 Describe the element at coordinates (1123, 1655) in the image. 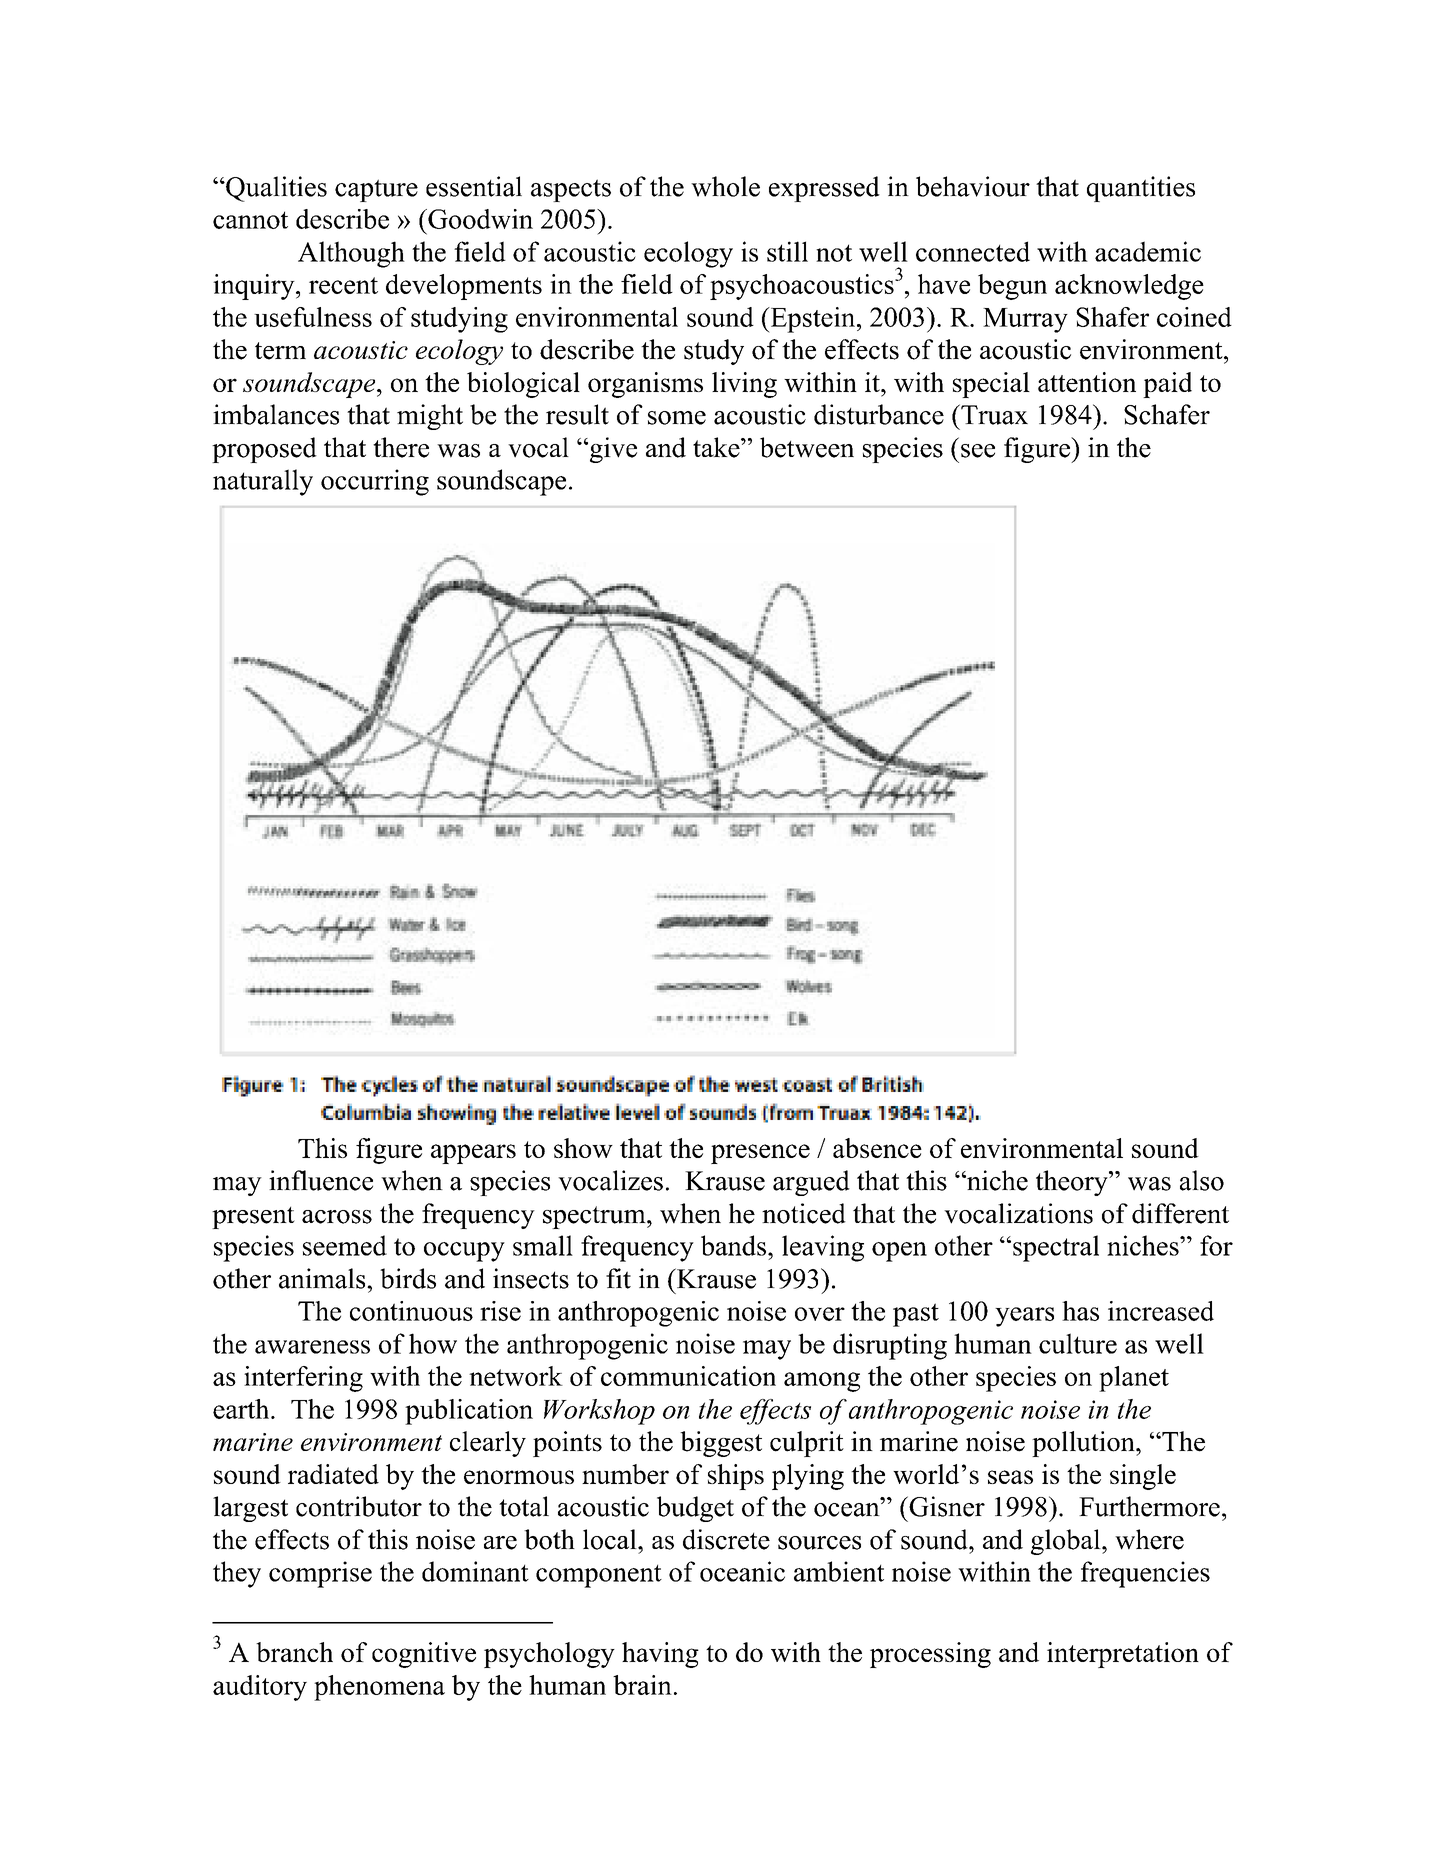

I see `interpretation` at that location.
